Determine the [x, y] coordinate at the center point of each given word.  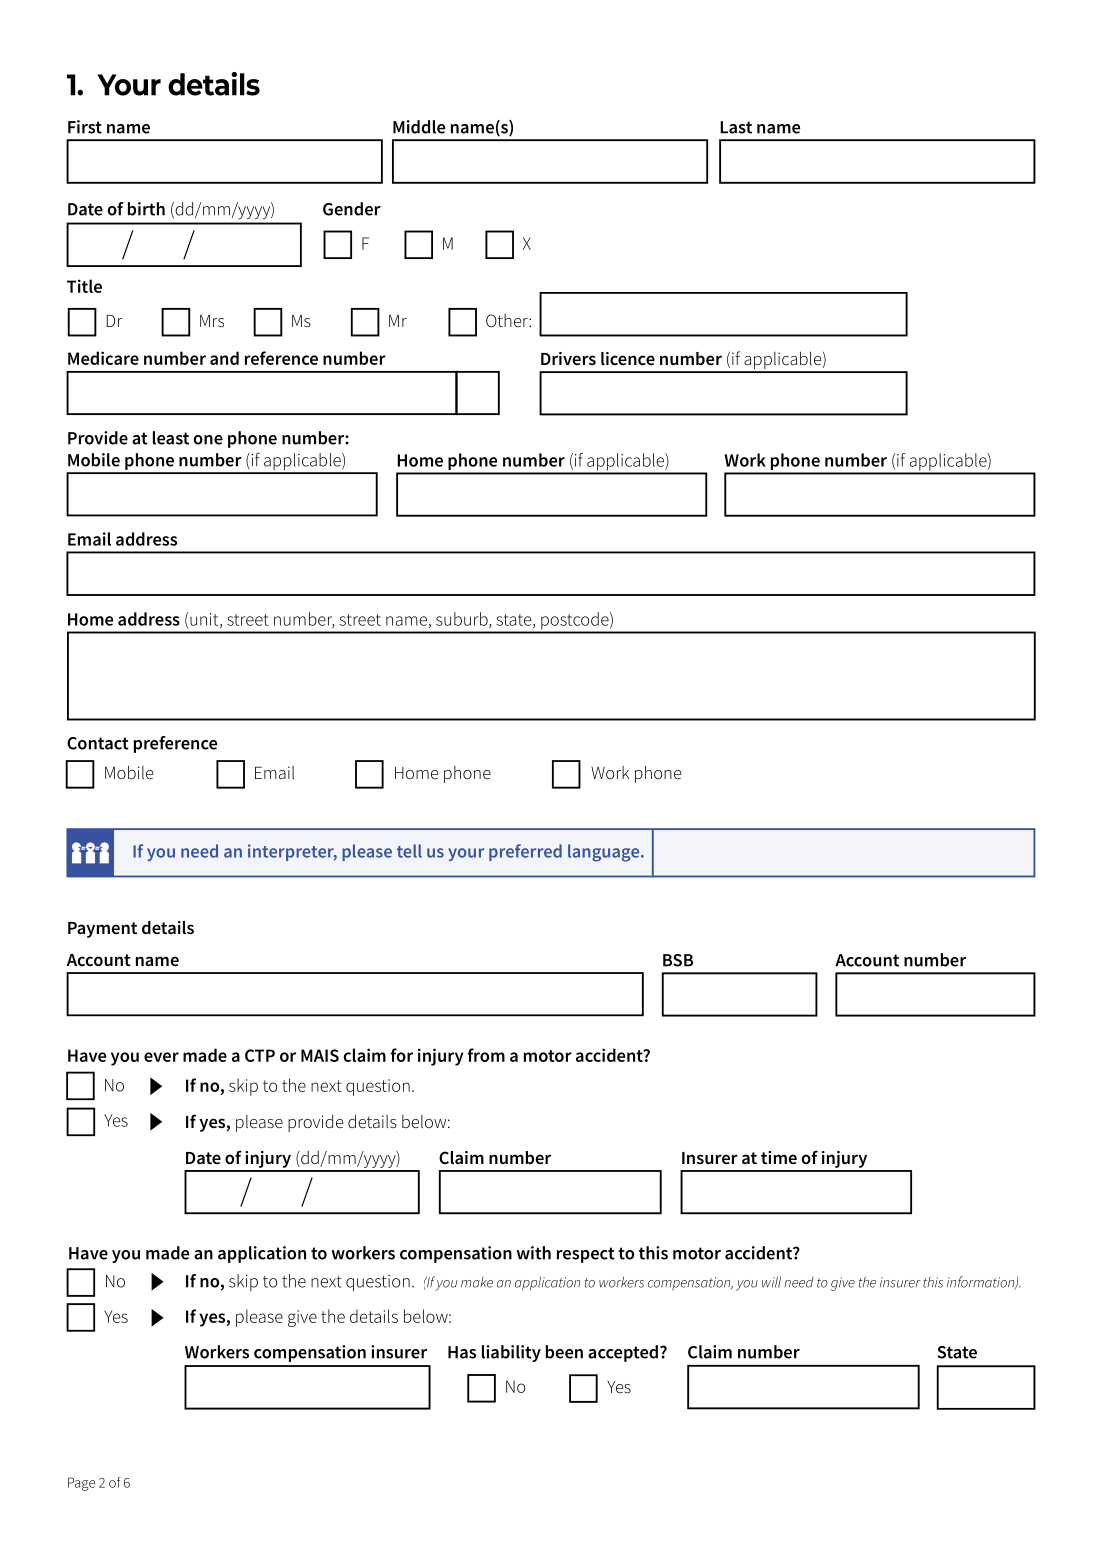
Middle [419, 127]
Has [462, 1352]
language [605, 853]
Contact [98, 743]
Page [81, 1484]
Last [736, 127]
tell [409, 851]
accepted [623, 1353]
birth [146, 209]
